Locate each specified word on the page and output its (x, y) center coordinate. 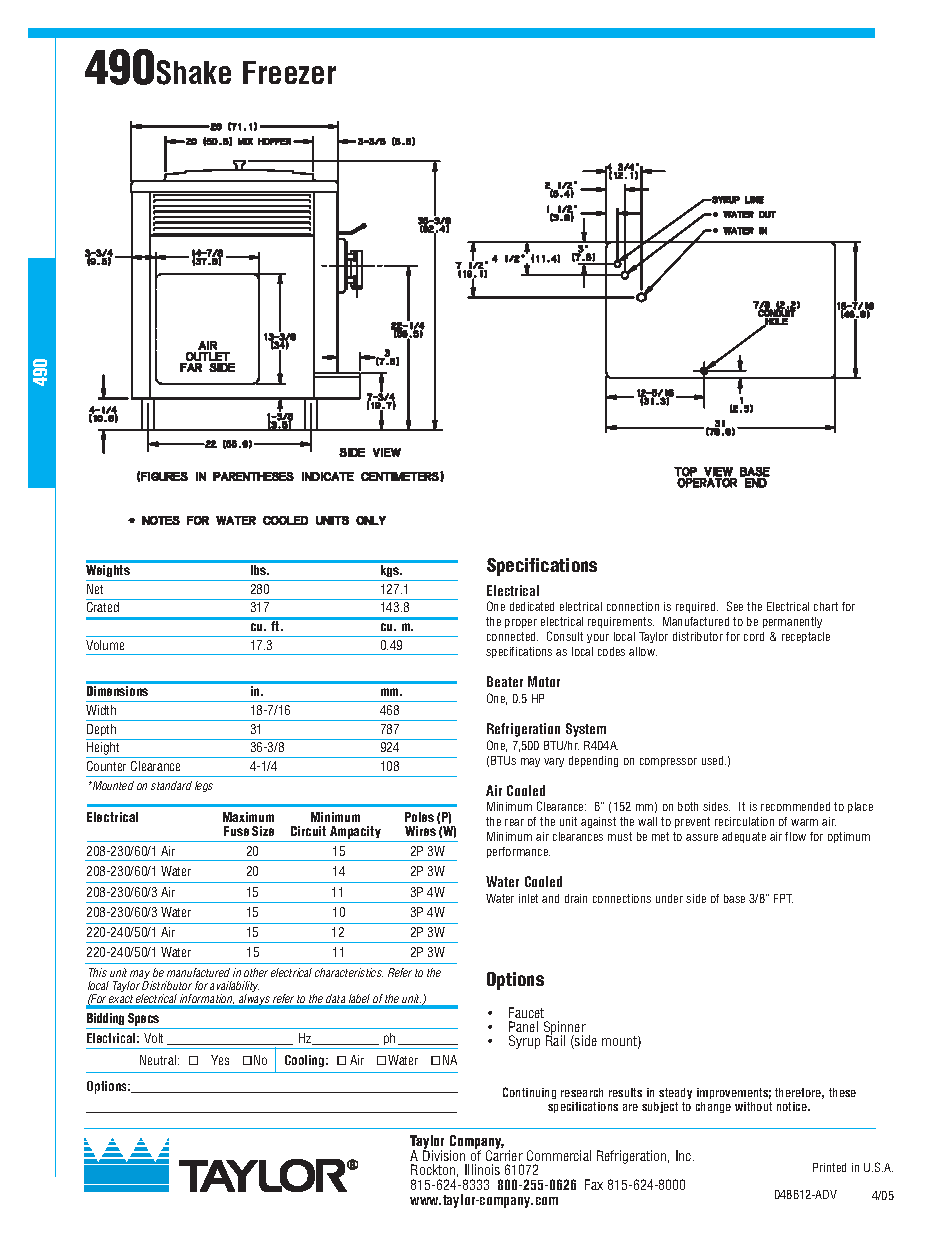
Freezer (289, 72)
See (735, 606)
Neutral (159, 1060)
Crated (103, 607)
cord (754, 636)
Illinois (482, 1169)
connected (512, 636)
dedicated (532, 606)
